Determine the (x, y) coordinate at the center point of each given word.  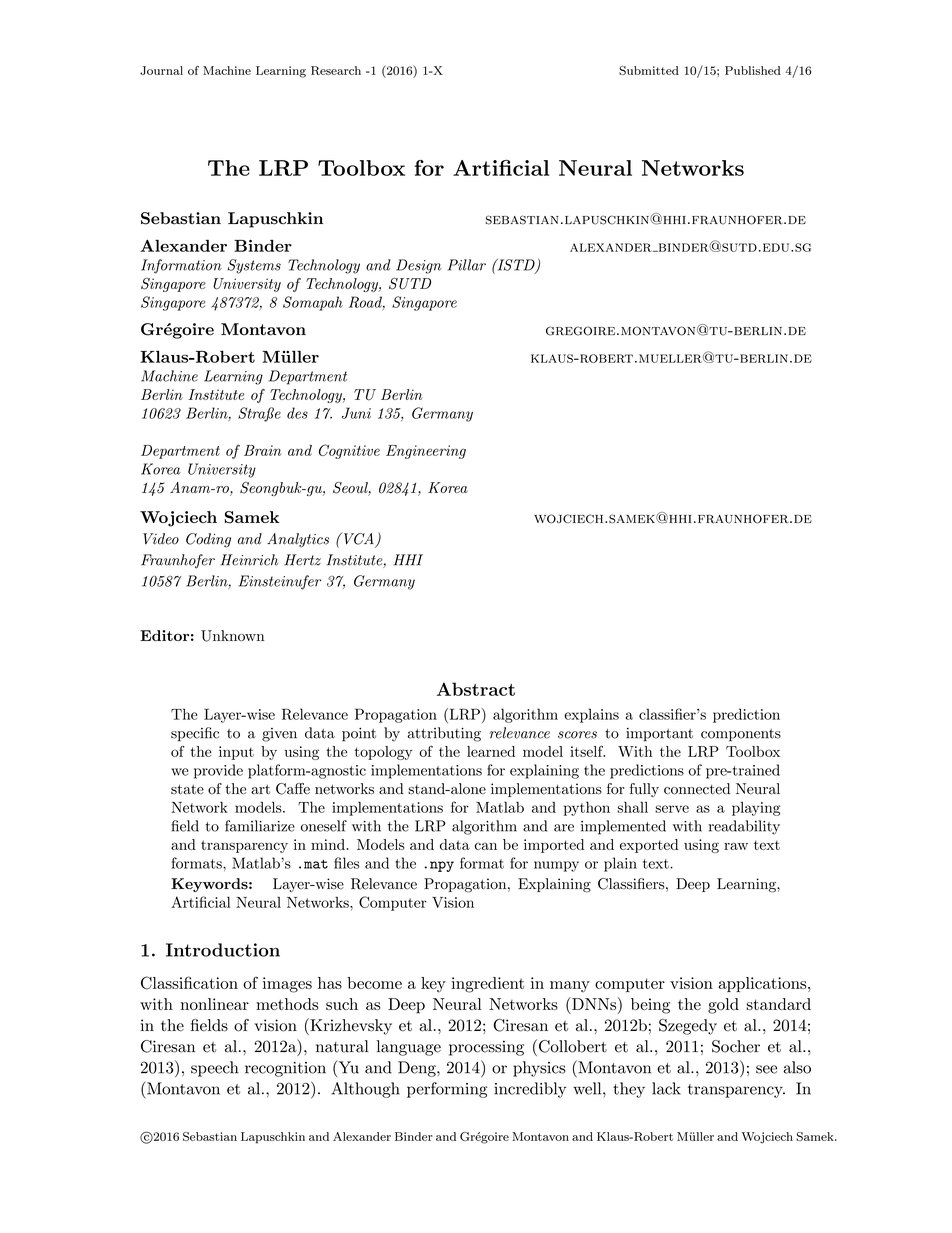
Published (753, 70)
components (741, 735)
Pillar (467, 265)
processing (486, 1048)
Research (336, 70)
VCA (360, 540)
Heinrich (249, 560)
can (486, 846)
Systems (254, 266)
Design (418, 266)
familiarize (260, 826)
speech (215, 1069)
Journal (161, 70)
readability (744, 827)
